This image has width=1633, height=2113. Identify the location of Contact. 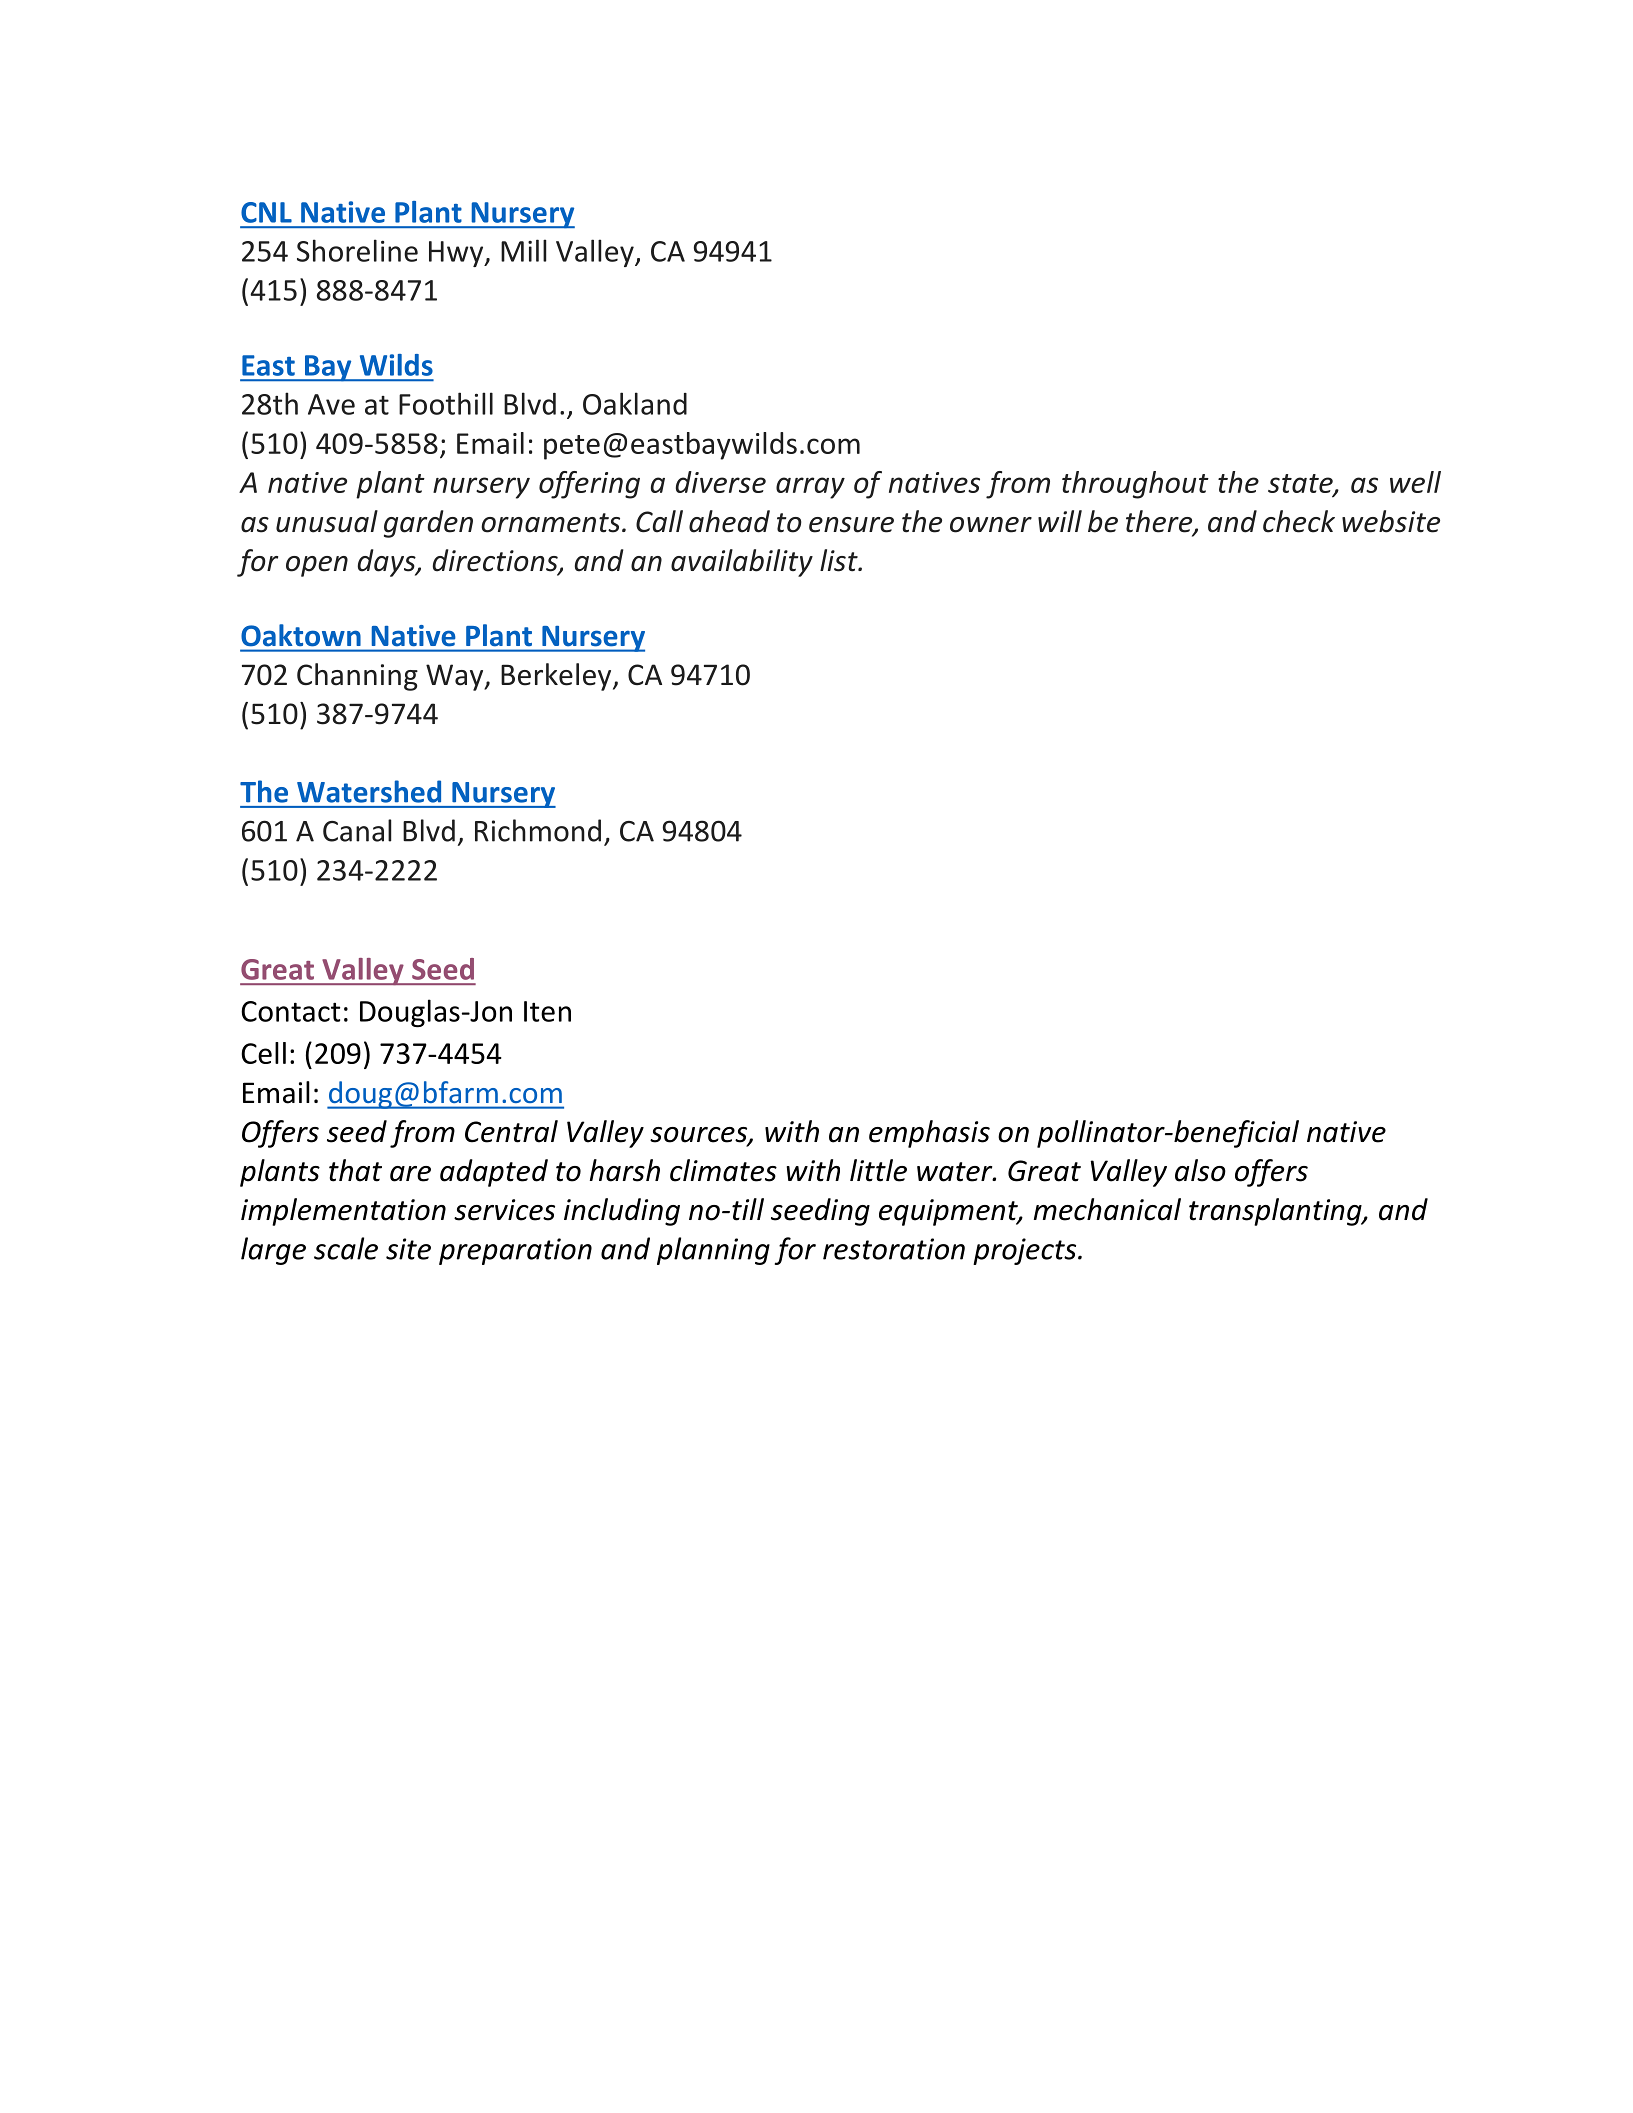
(290, 1011).
